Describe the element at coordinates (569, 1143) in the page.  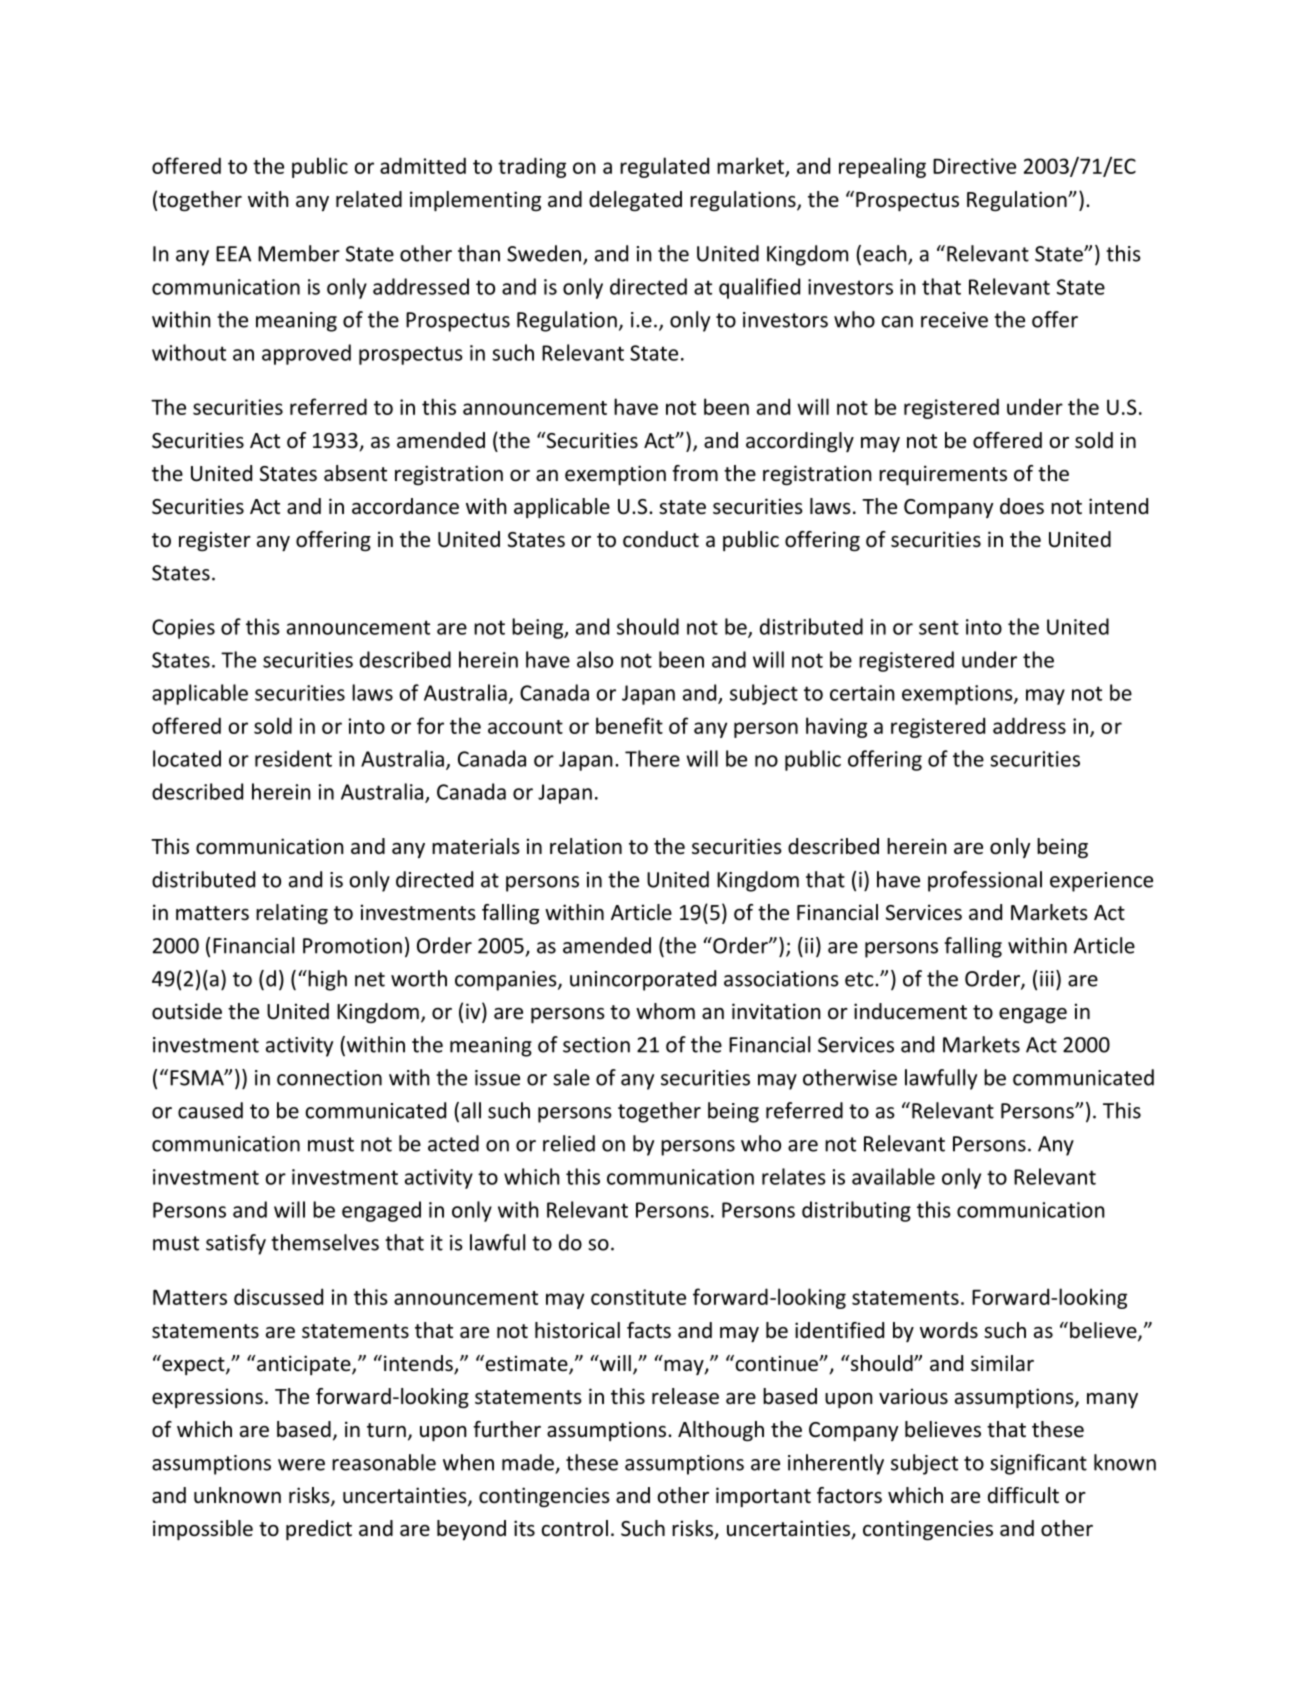
I see `relied` at that location.
